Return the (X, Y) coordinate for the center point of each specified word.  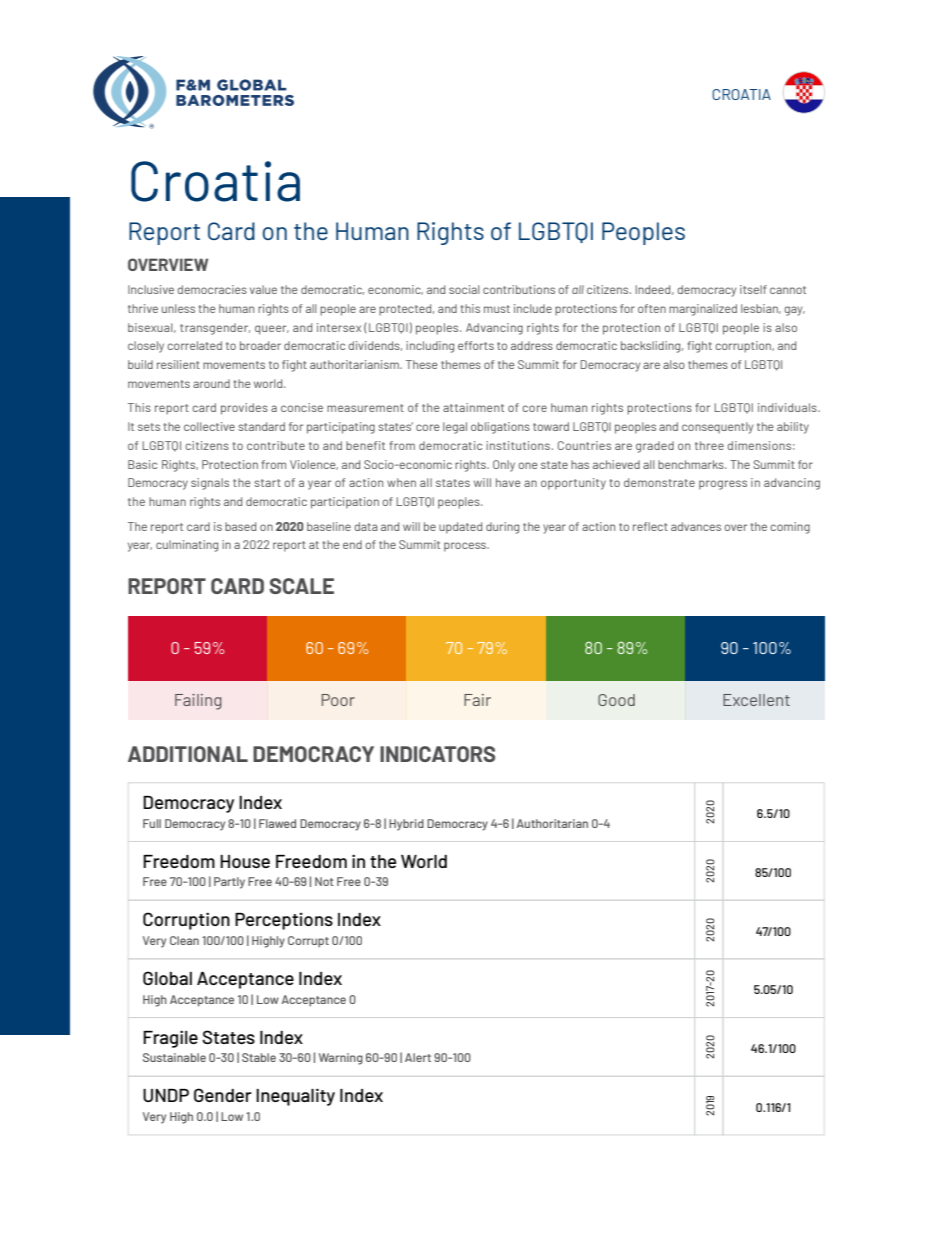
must (497, 309)
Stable (259, 1057)
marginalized (703, 310)
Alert (418, 1057)
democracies (212, 289)
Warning (341, 1059)
